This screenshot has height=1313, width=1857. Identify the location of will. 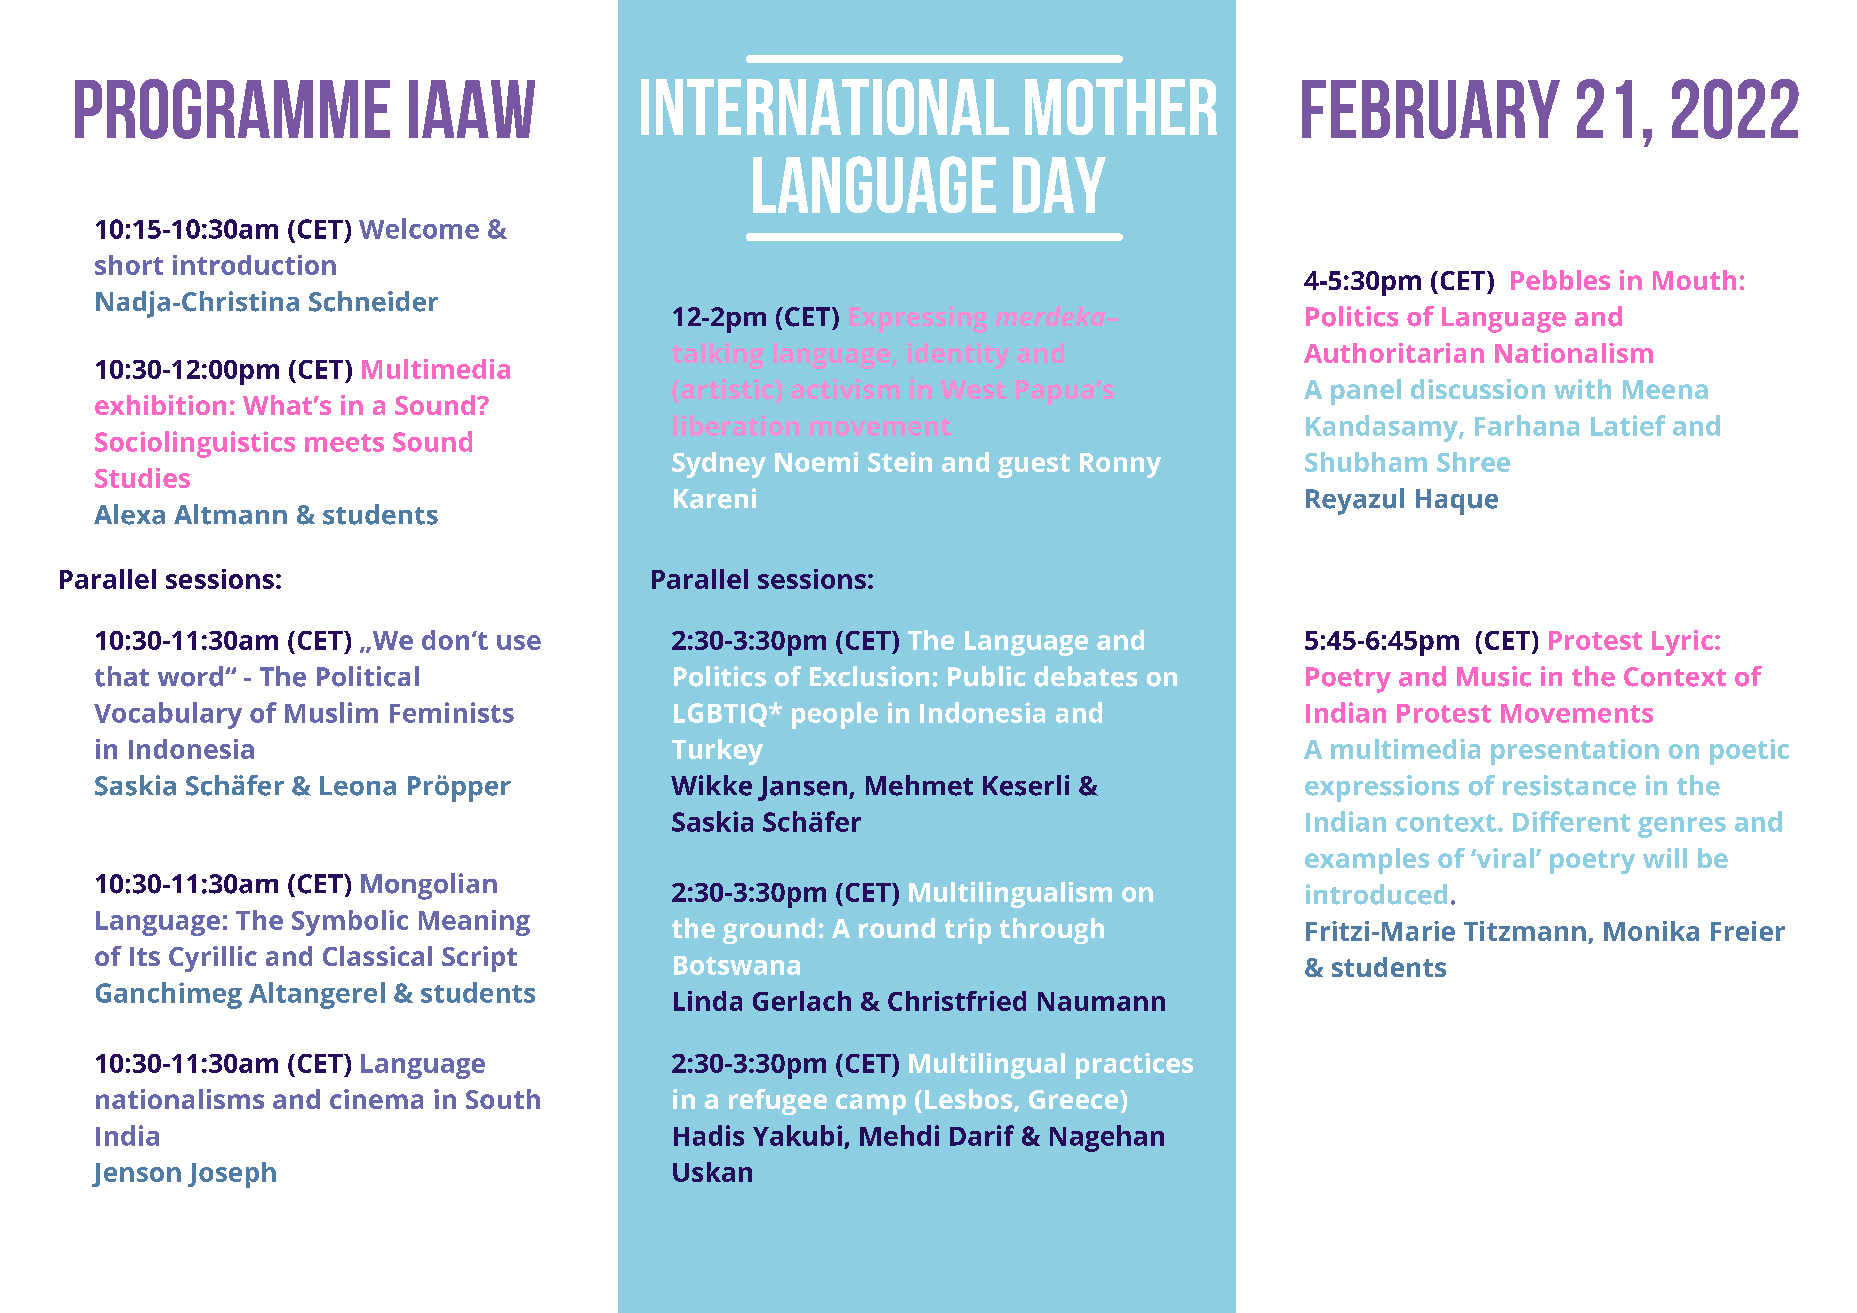
(1665, 858).
